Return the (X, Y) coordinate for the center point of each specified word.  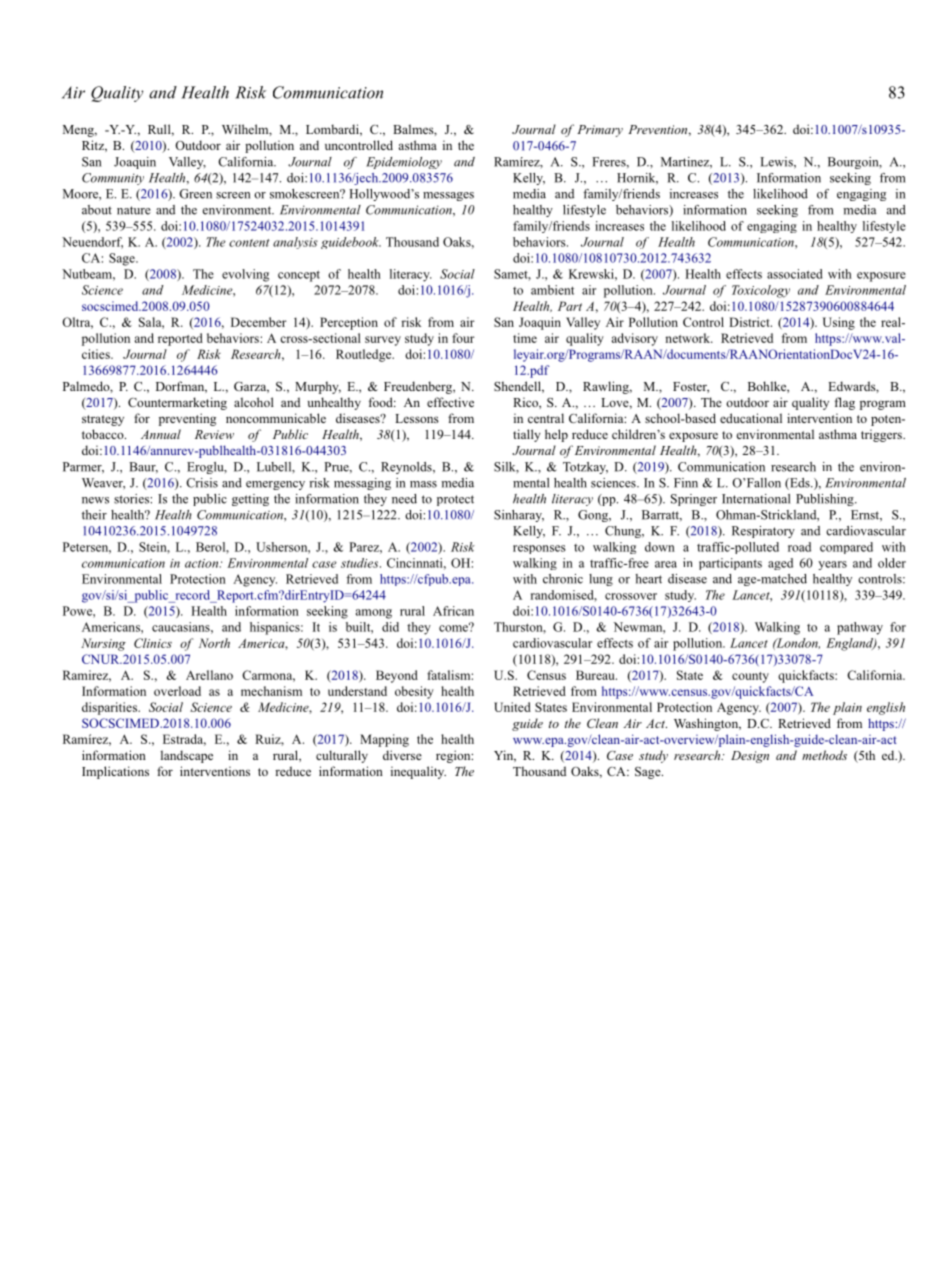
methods (824, 755)
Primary (600, 131)
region (454, 756)
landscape (187, 756)
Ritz (94, 146)
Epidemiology (404, 163)
